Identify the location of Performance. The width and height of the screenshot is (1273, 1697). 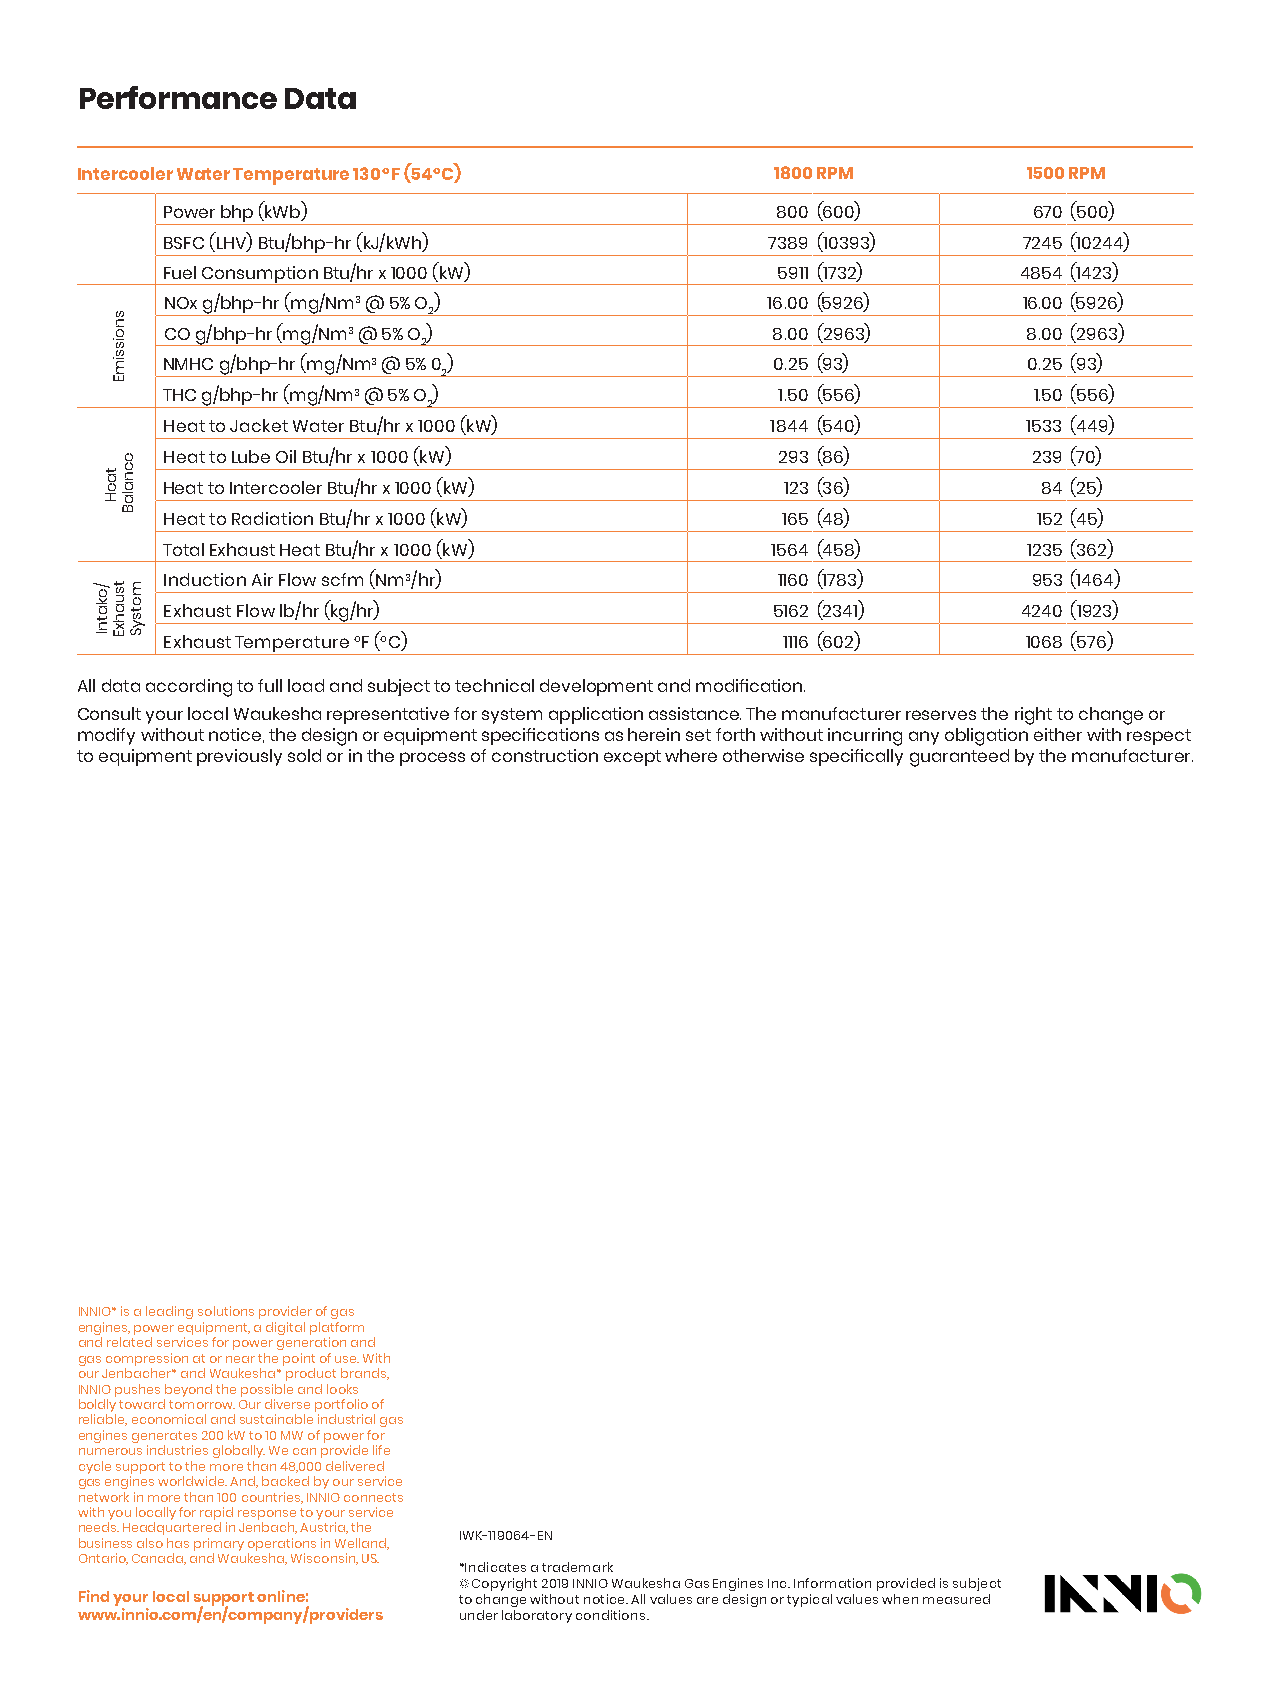
(178, 97).
